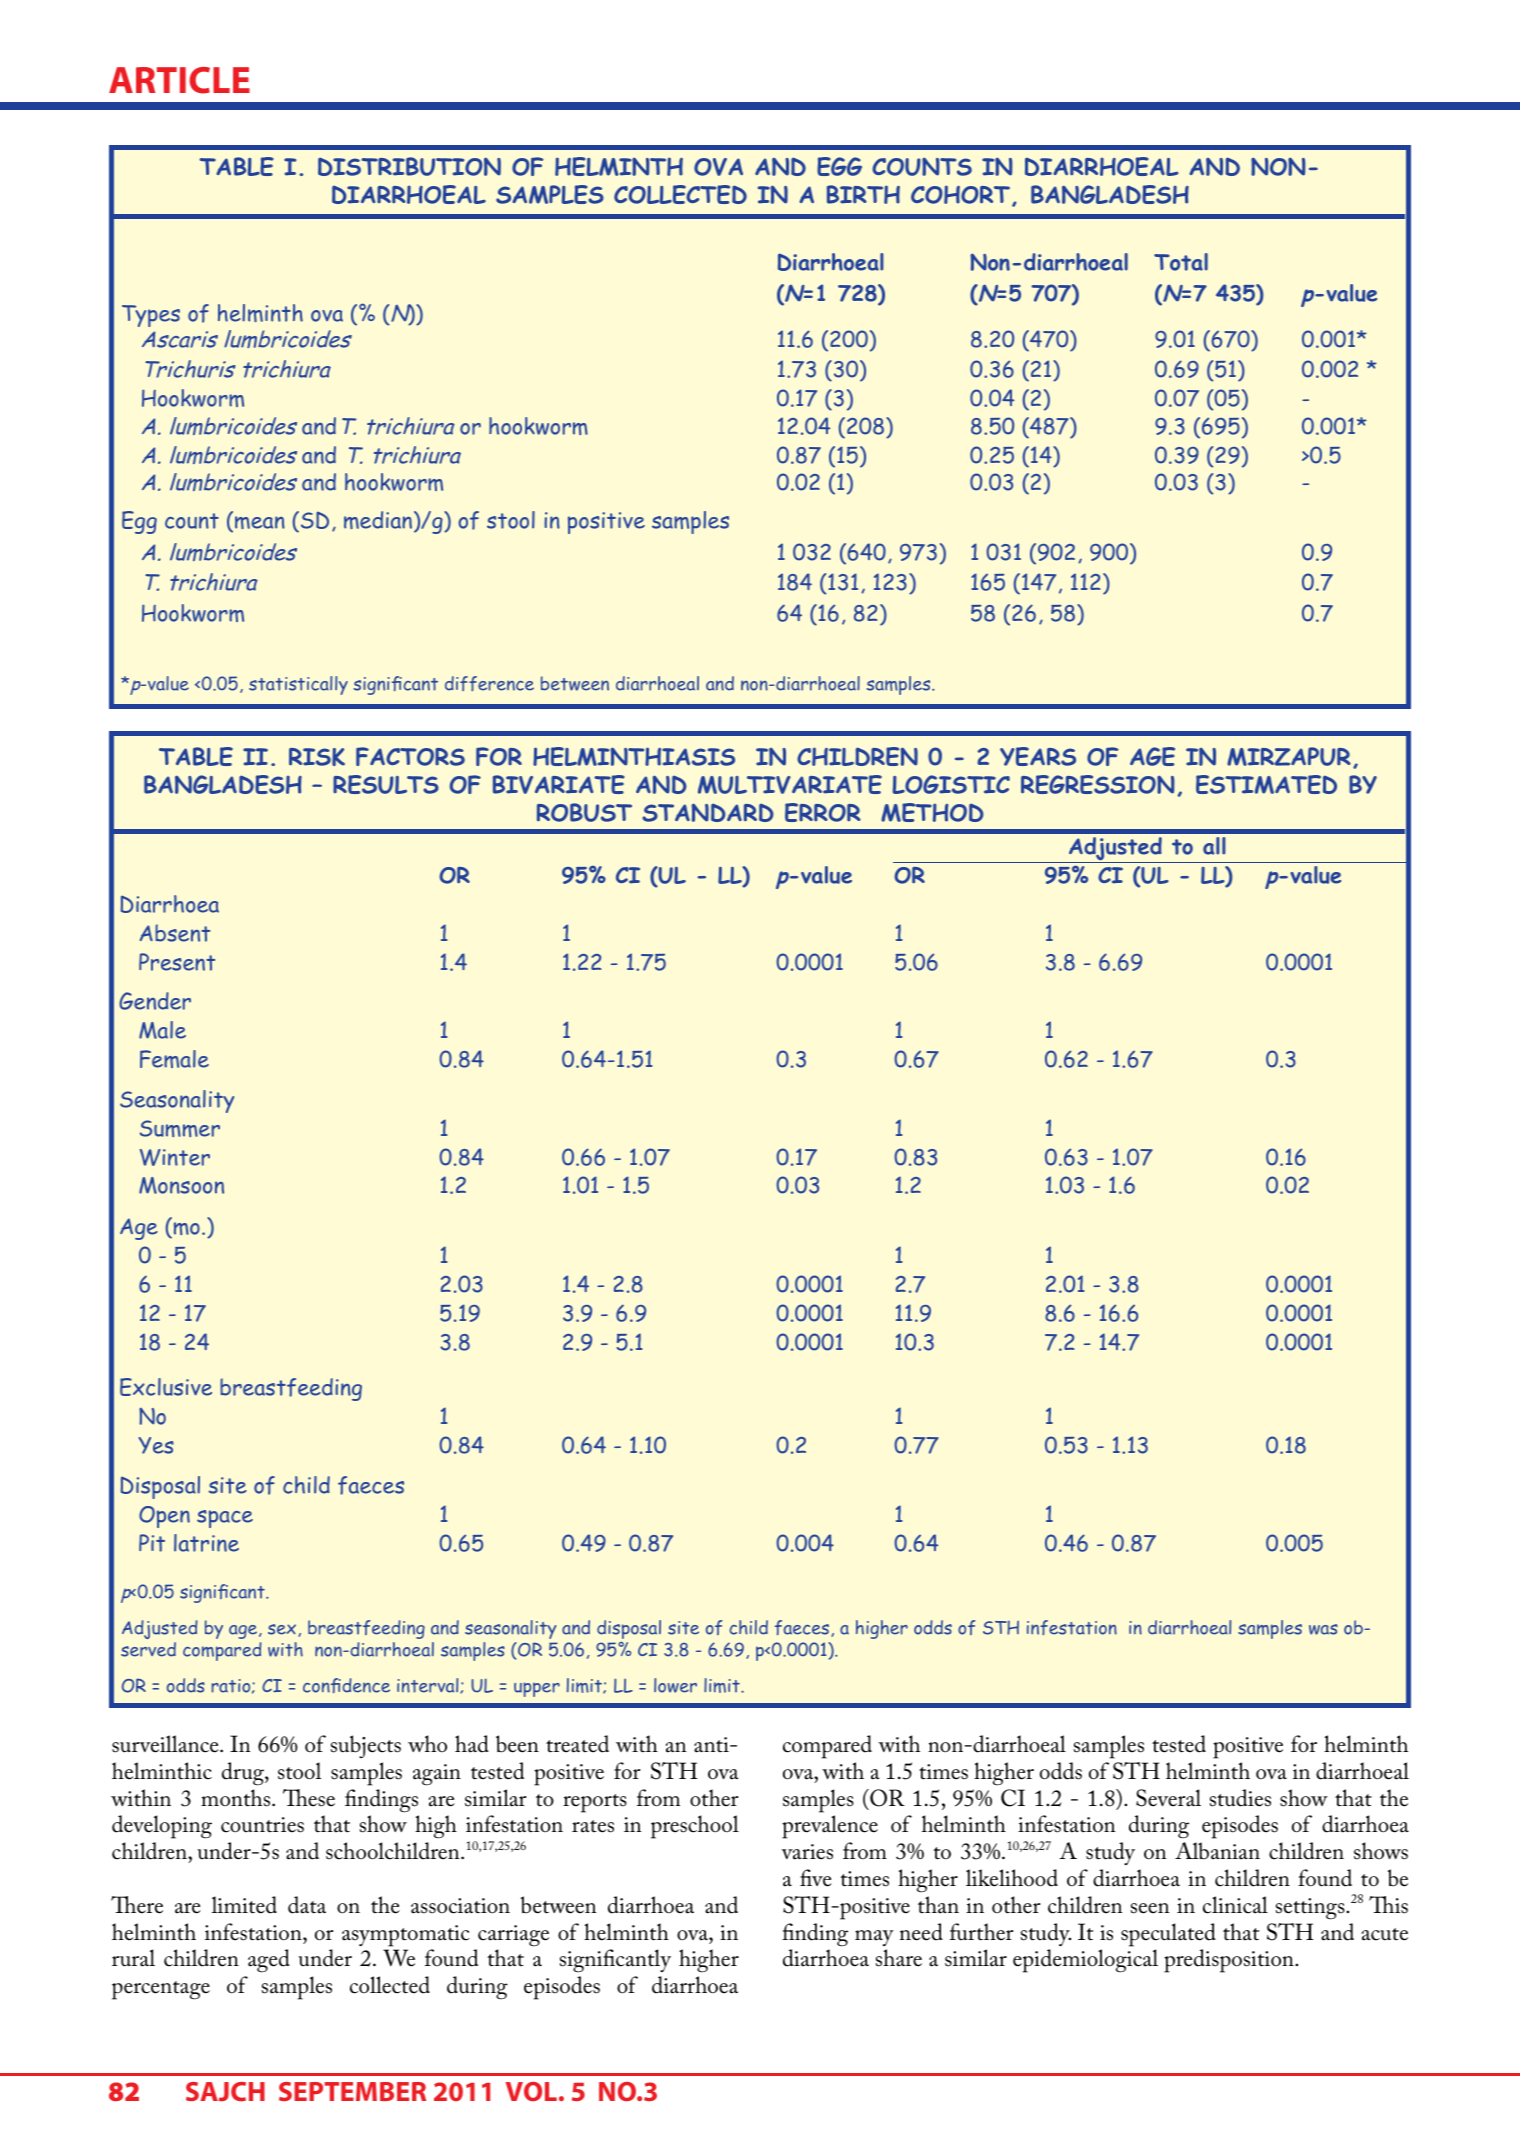  What do you see at coordinates (1266, 784) in the screenshot?
I see `ESTIMATED` at bounding box center [1266, 784].
